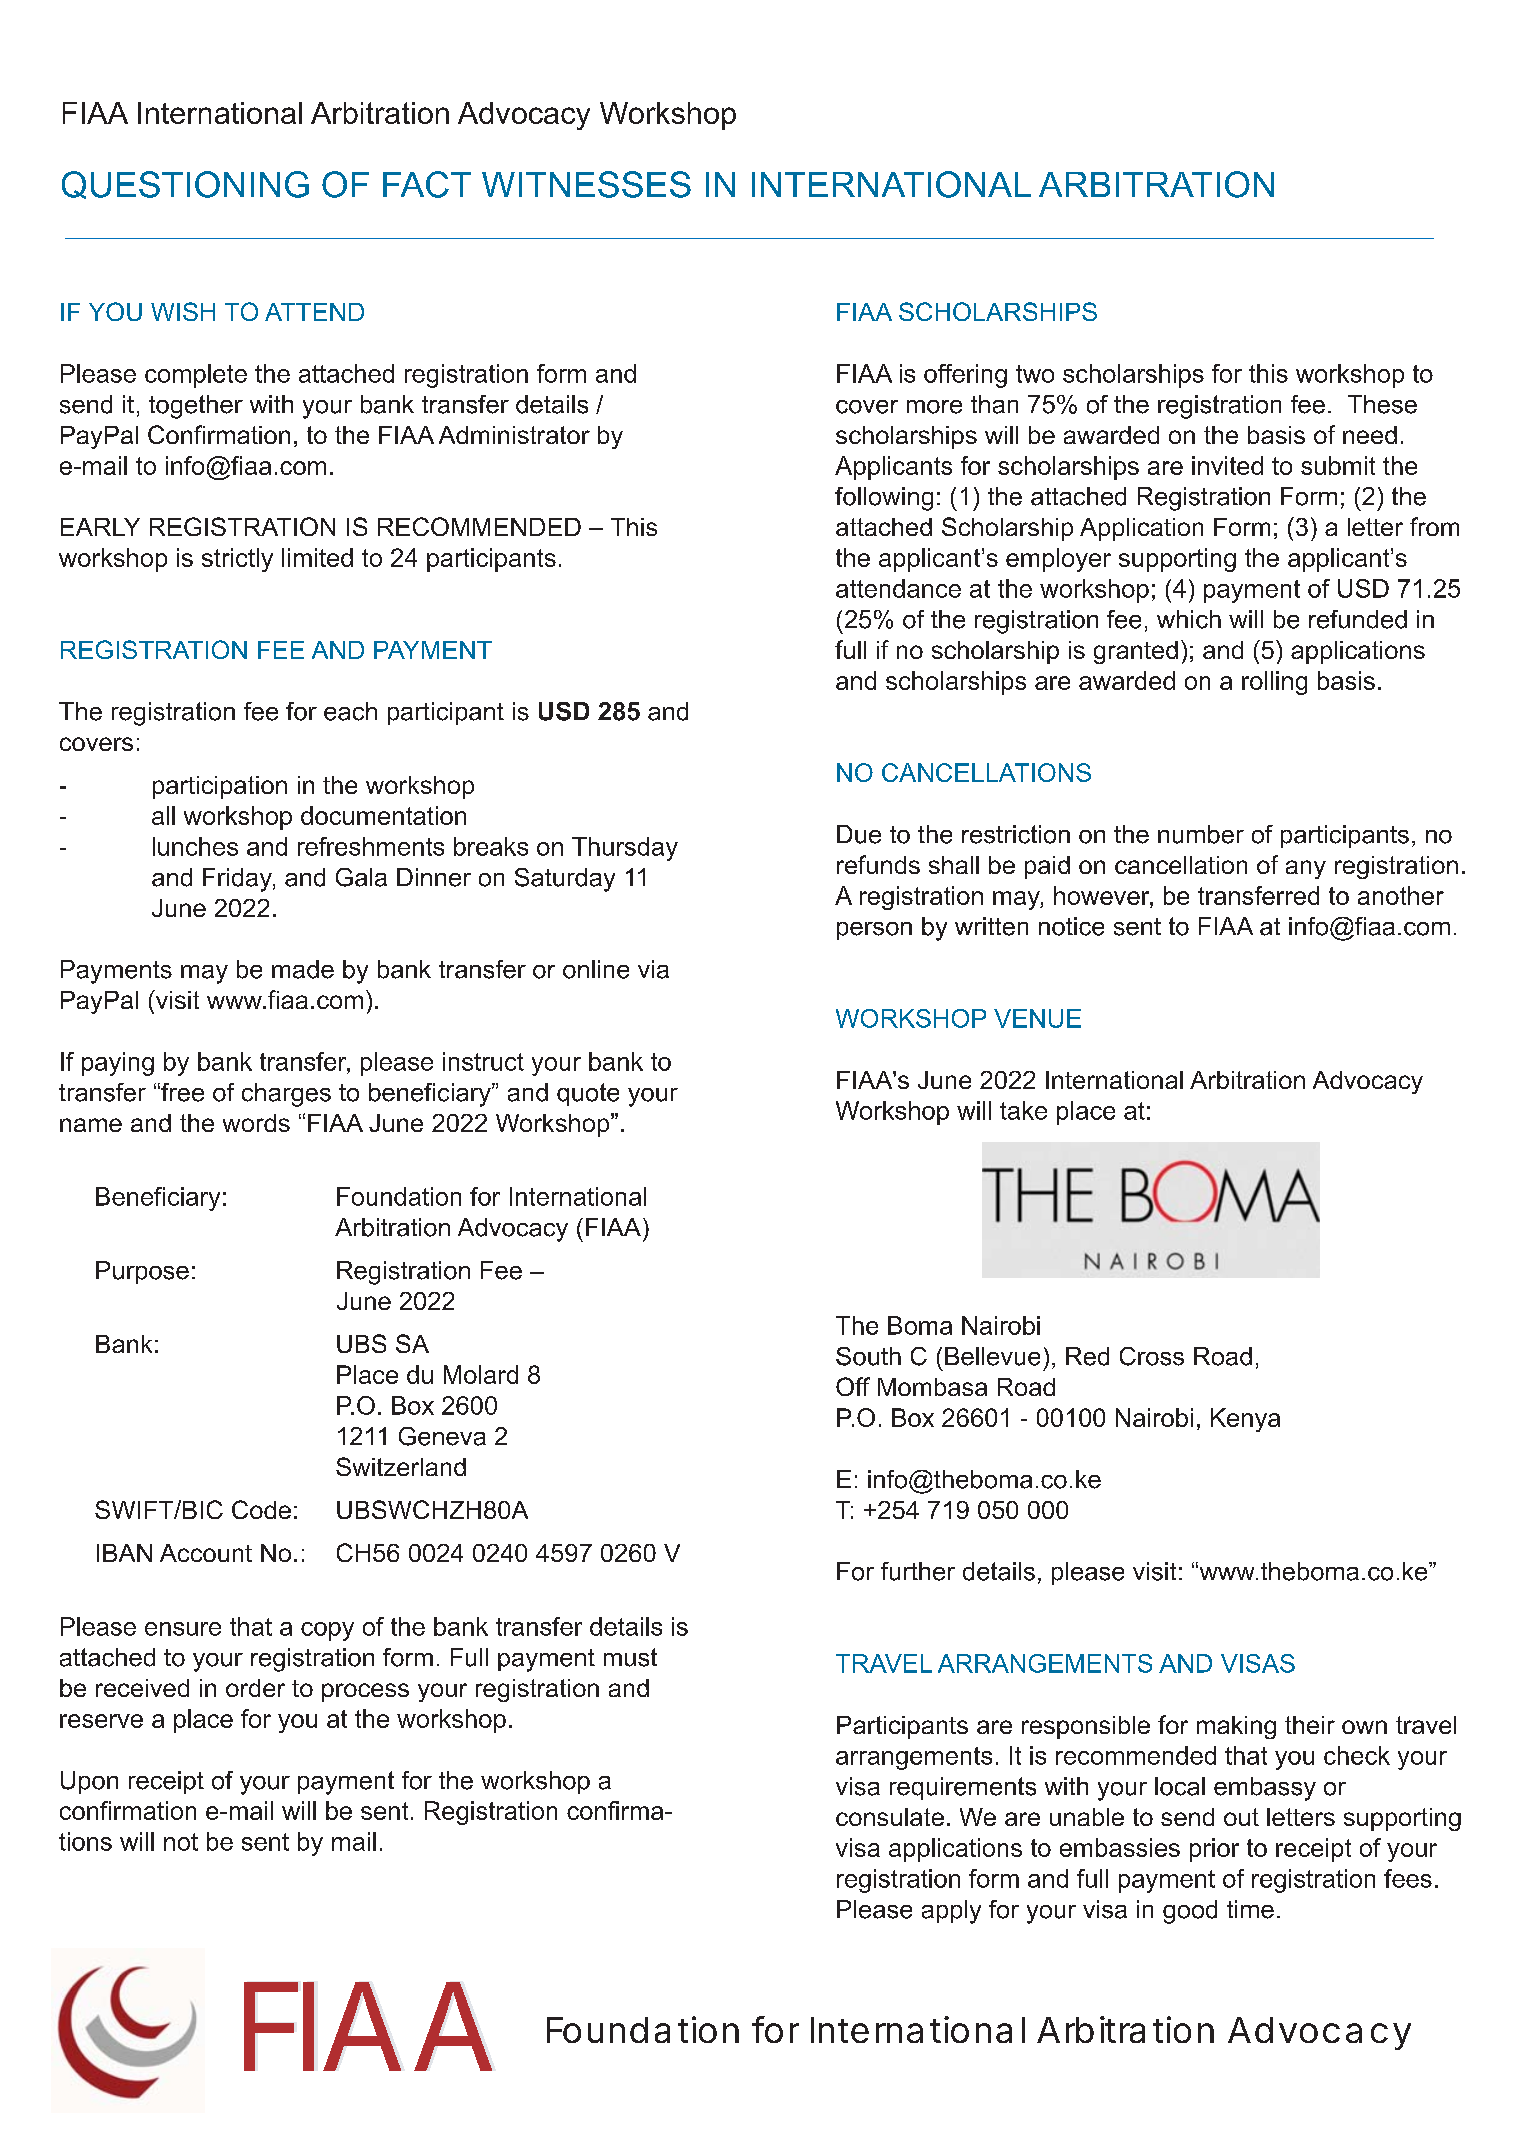  I want to click on number, so click(1201, 834).
